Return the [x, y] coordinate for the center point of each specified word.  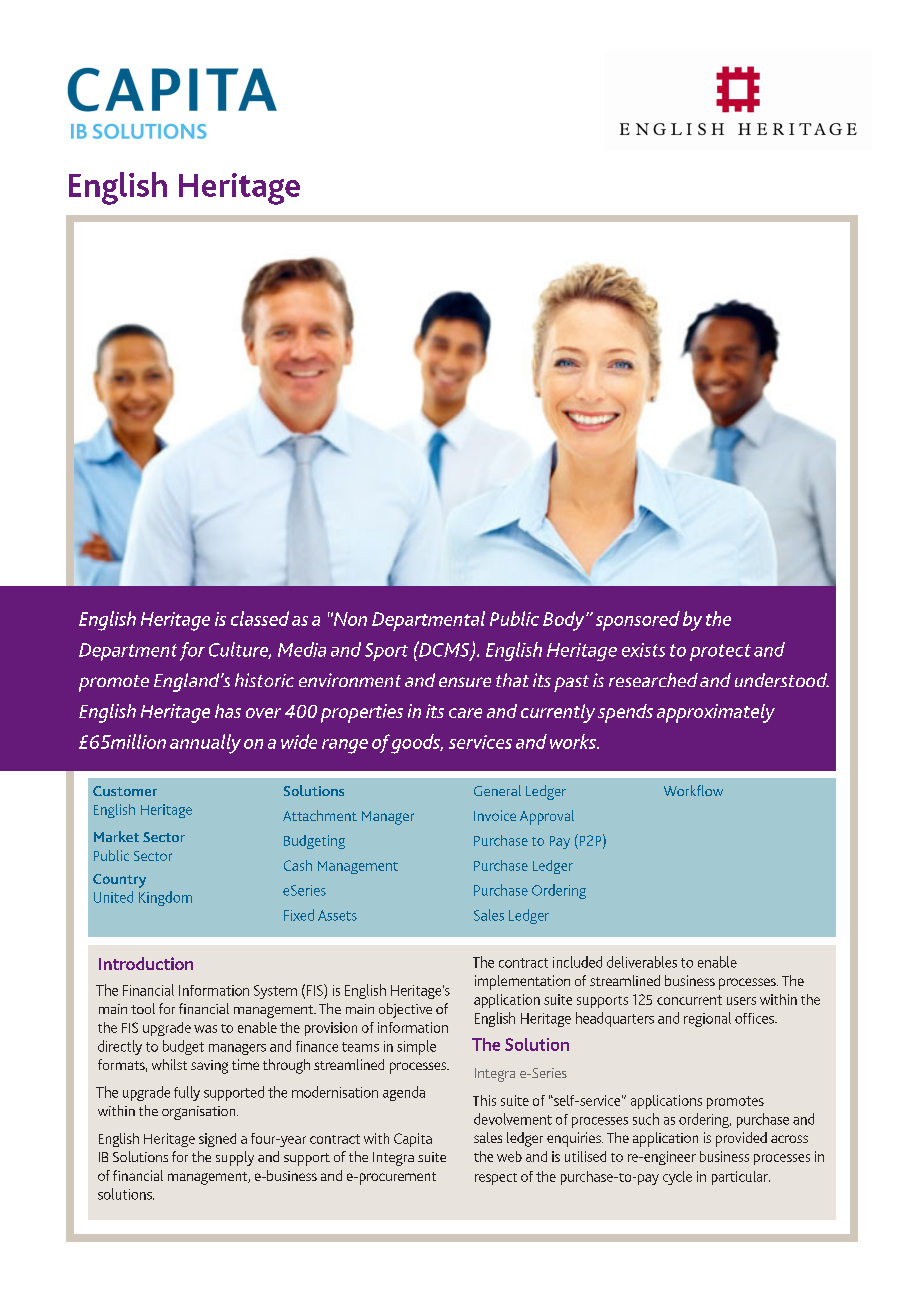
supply [235, 1158]
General [497, 790]
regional [707, 1019]
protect [720, 652]
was [205, 1029]
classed [260, 618]
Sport [386, 652]
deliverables [642, 962]
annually [205, 744]
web [509, 1156]
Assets [337, 915]
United [113, 897]
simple [416, 1047]
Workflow [693, 790]
